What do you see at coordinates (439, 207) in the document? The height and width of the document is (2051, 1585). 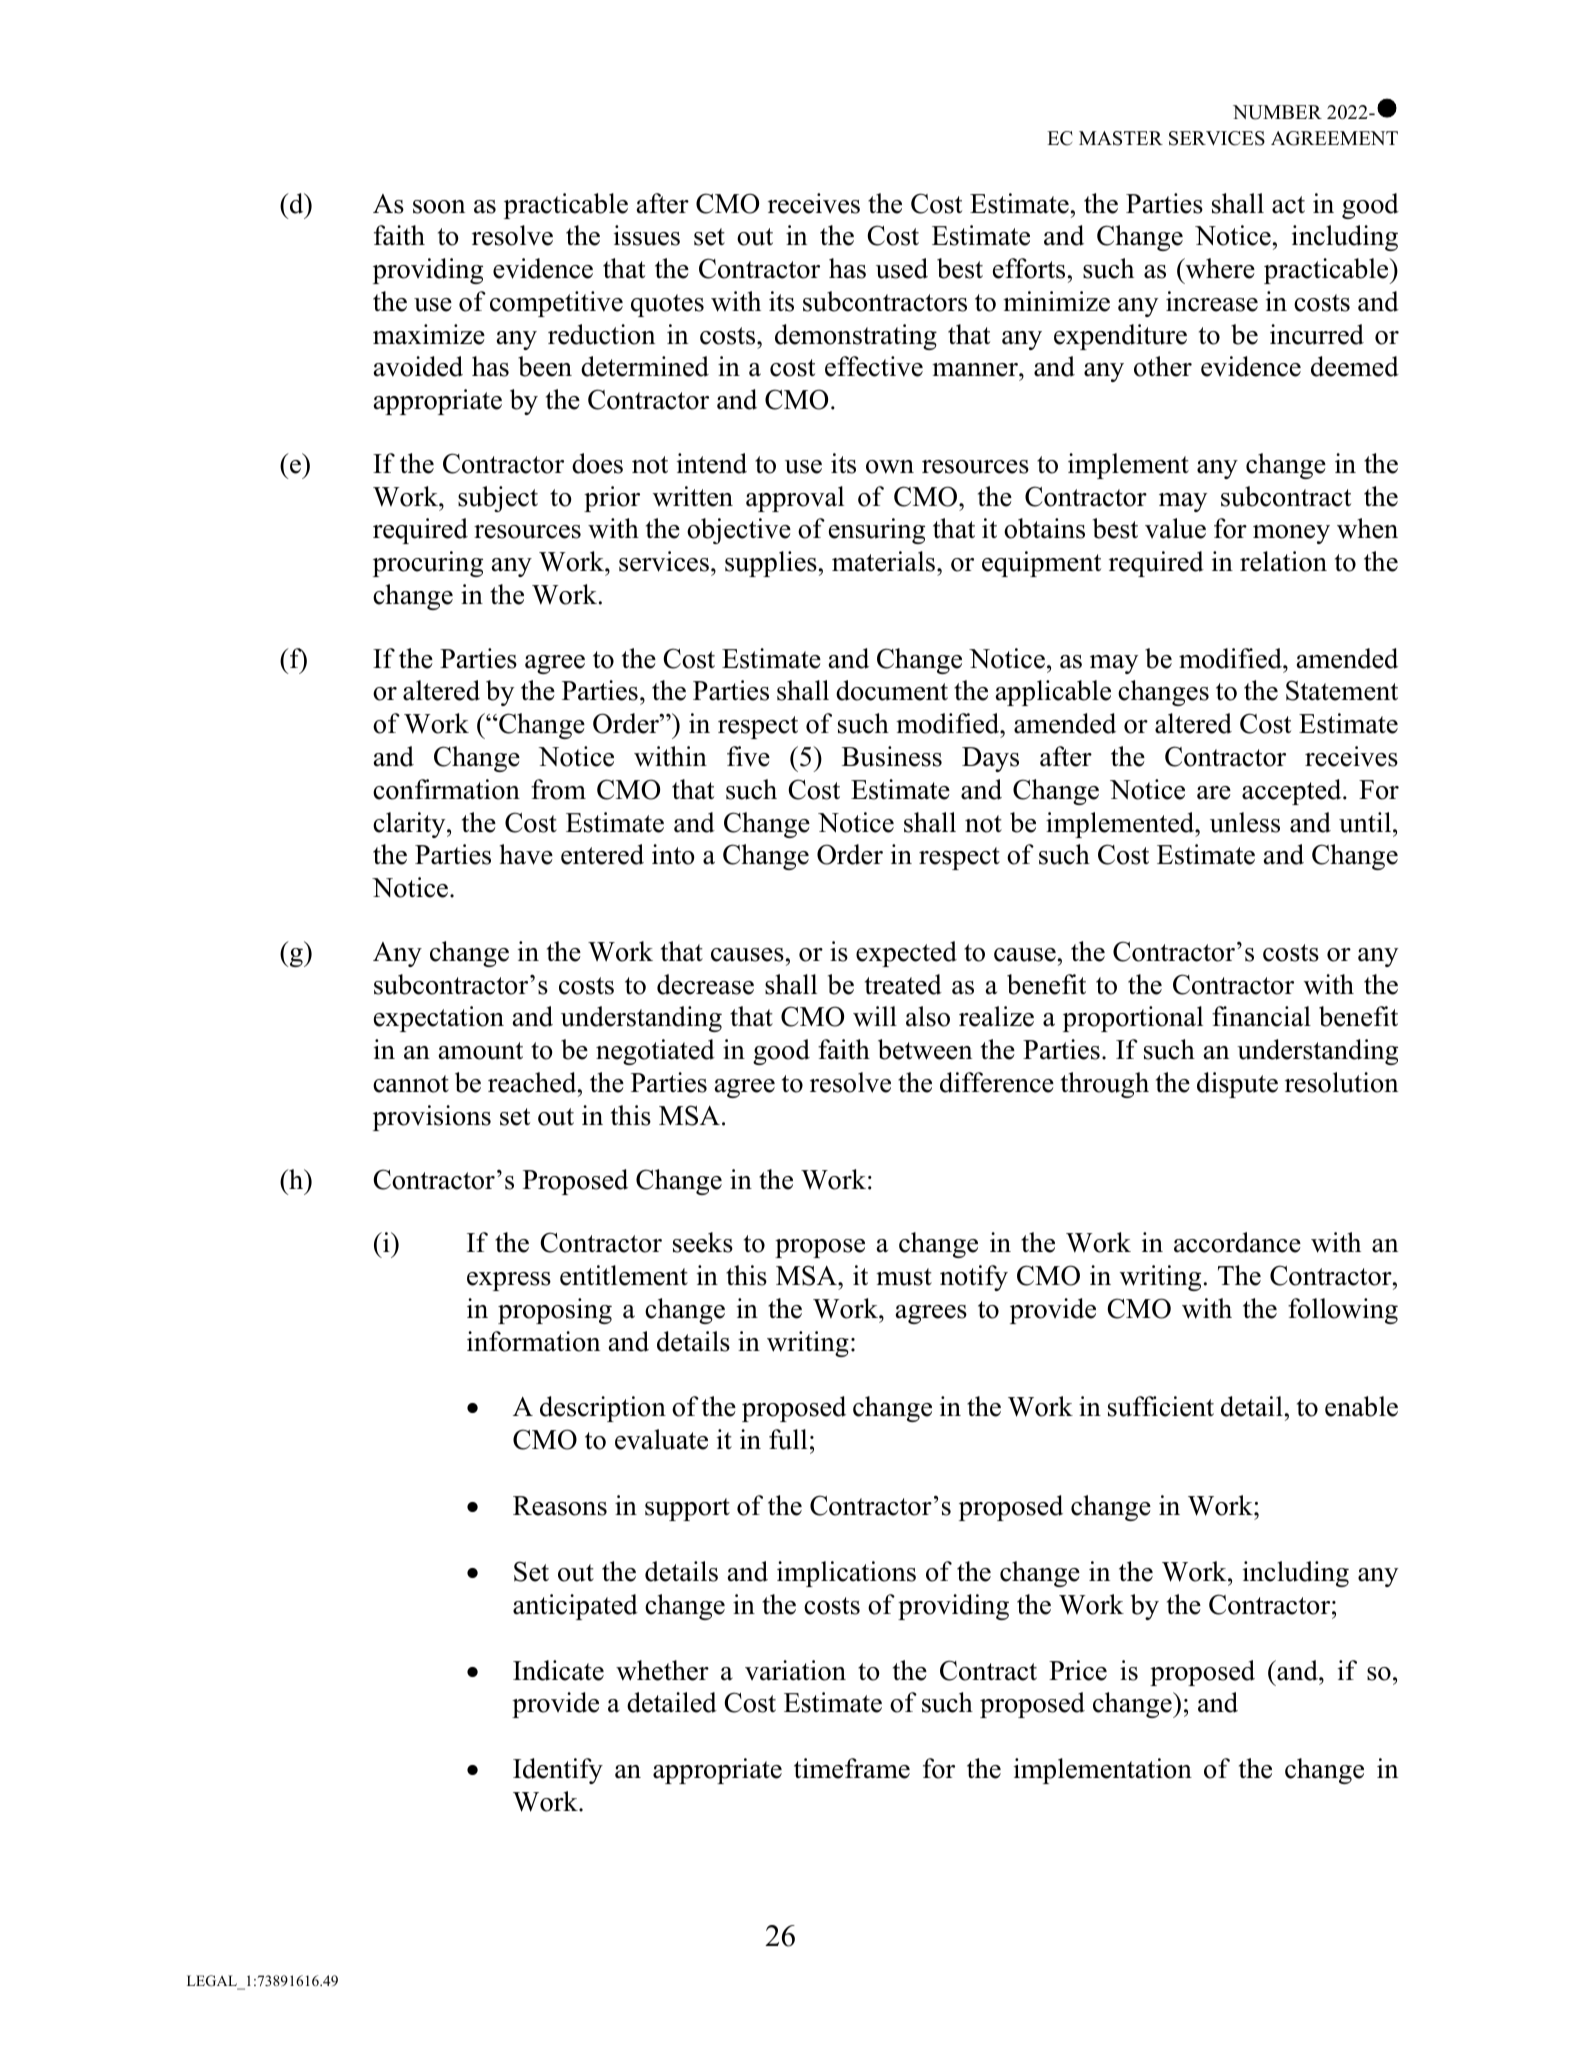 I see `soon` at bounding box center [439, 207].
